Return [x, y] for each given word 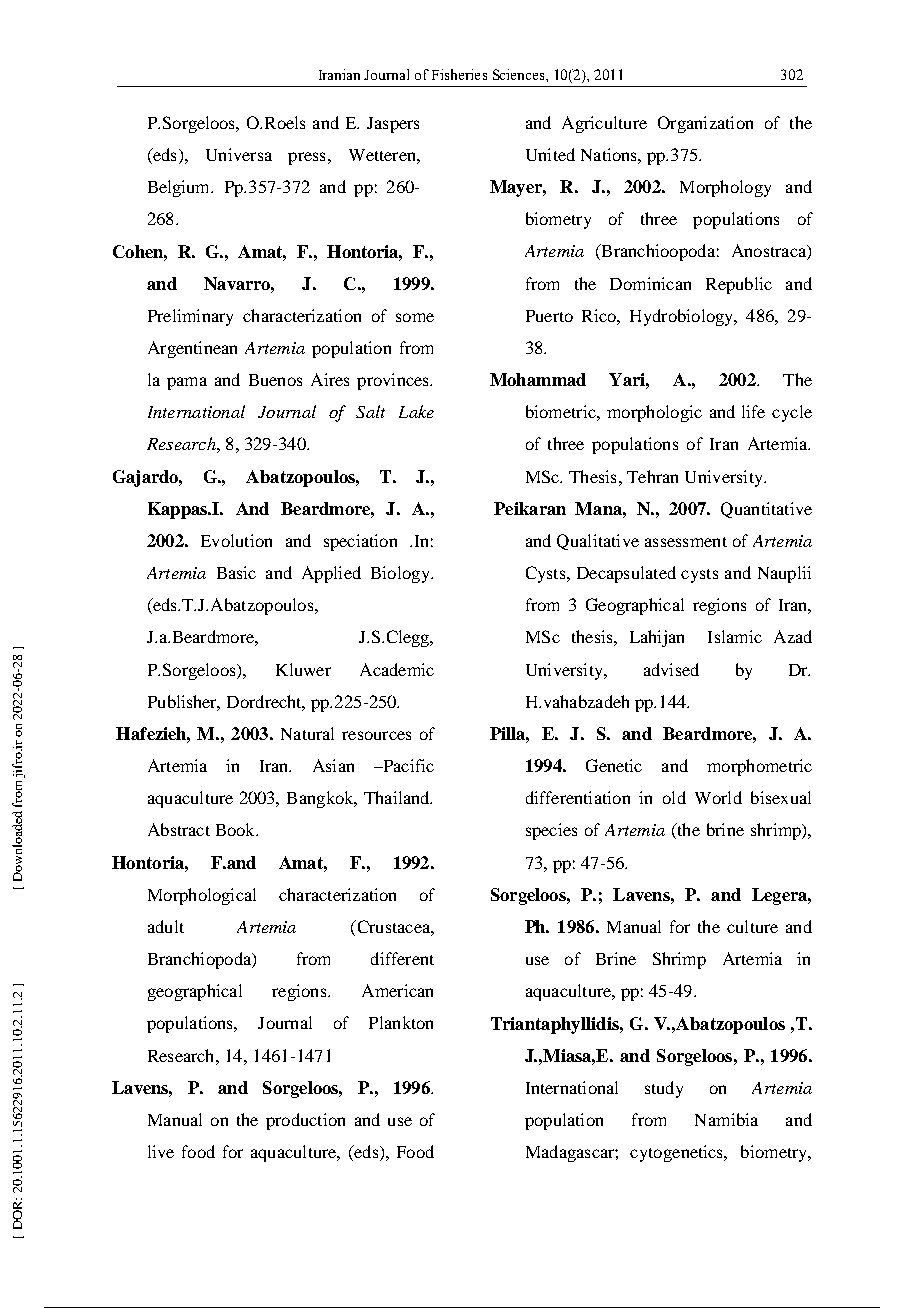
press [306, 158]
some [415, 317]
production [305, 1121]
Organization [705, 124]
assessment [686, 542]
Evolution [236, 540]
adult [166, 926]
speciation [360, 542]
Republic [739, 285]
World [718, 797]
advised [671, 669]
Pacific [407, 765]
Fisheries [459, 74]
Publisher [184, 702]
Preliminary [190, 317]
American [397, 990]
